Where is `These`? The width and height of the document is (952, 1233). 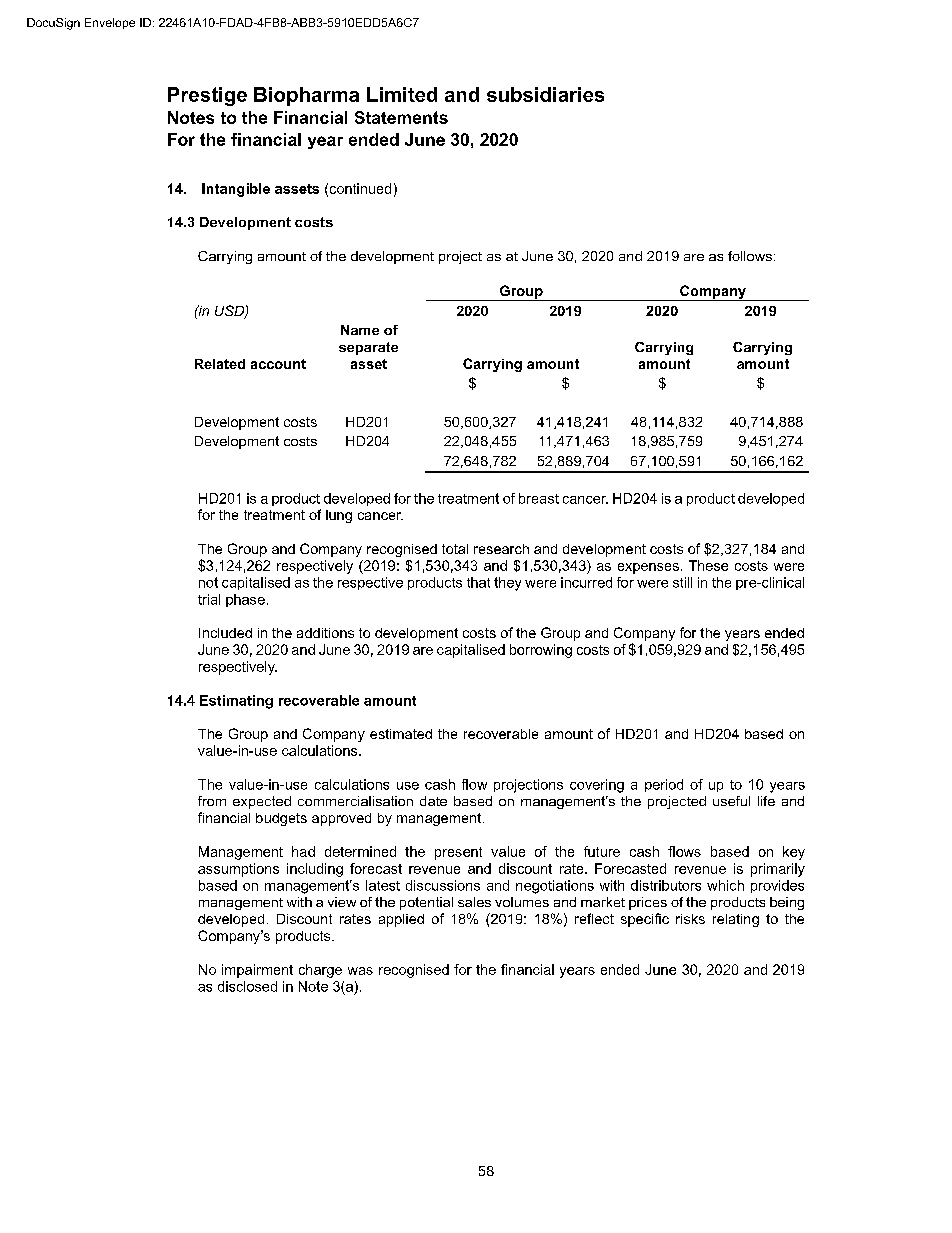 These is located at coordinates (708, 565).
